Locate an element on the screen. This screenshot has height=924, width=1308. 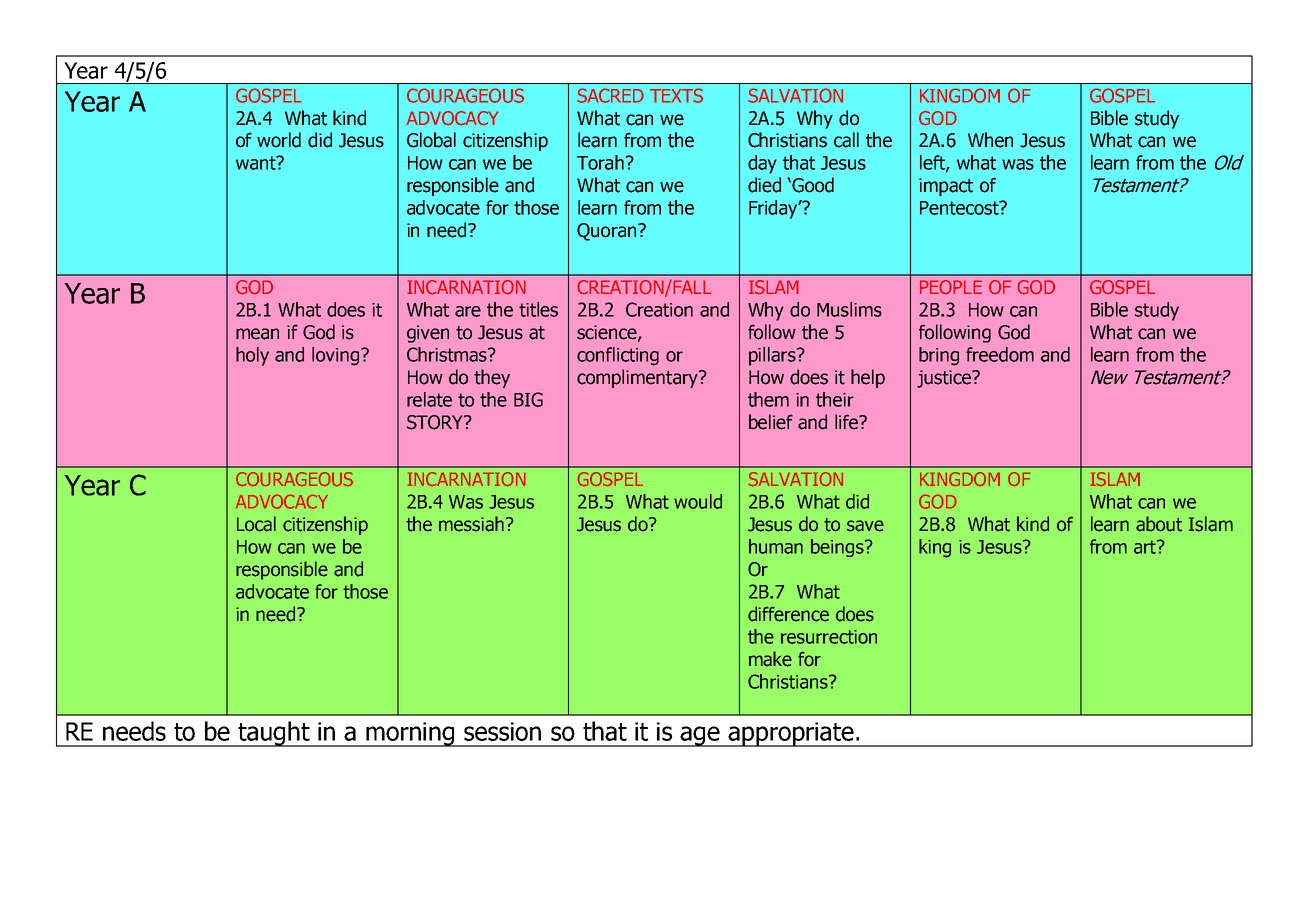
belief is located at coordinates (771, 422).
